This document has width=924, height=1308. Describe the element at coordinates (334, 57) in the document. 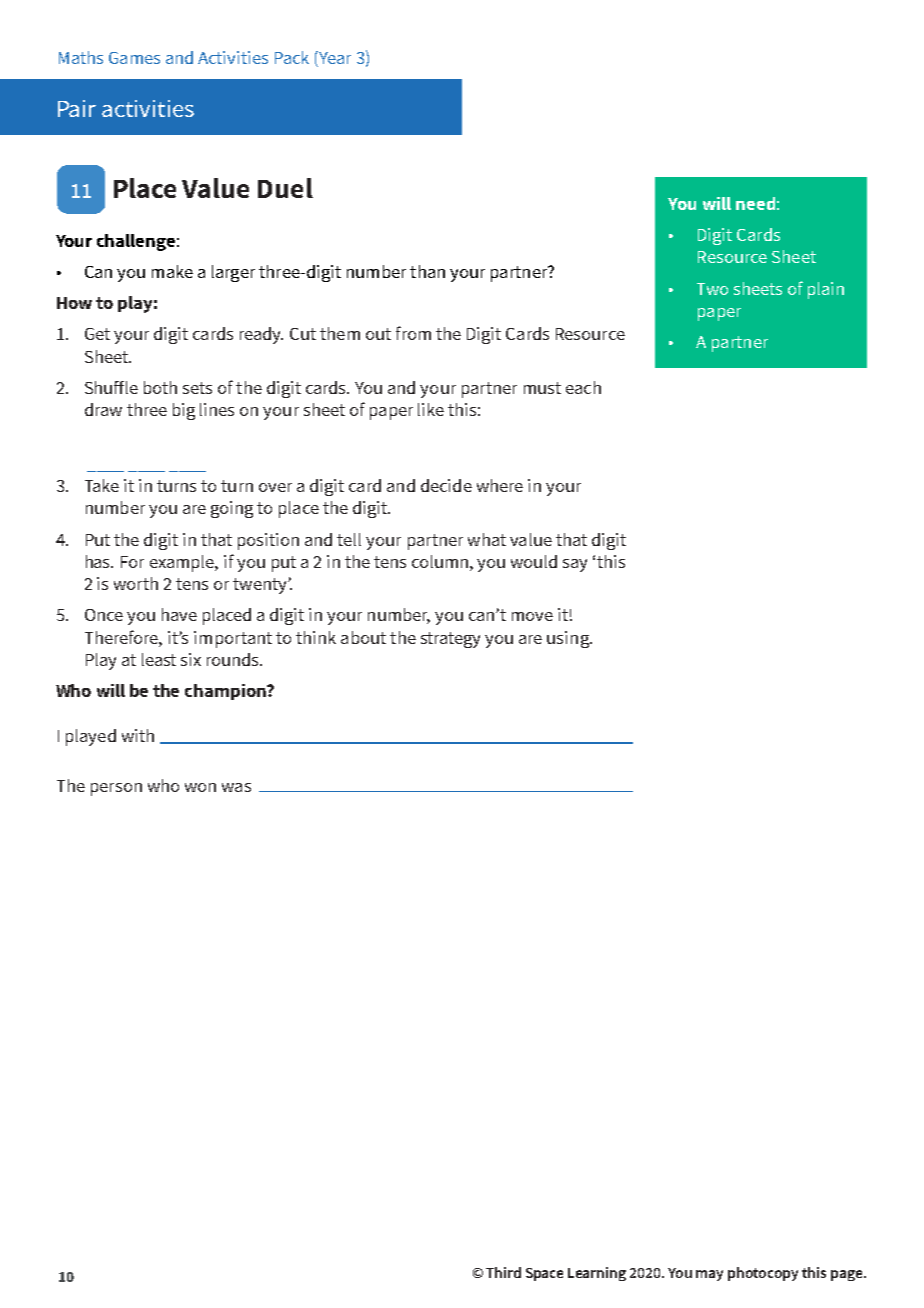

I see `Year` at that location.
